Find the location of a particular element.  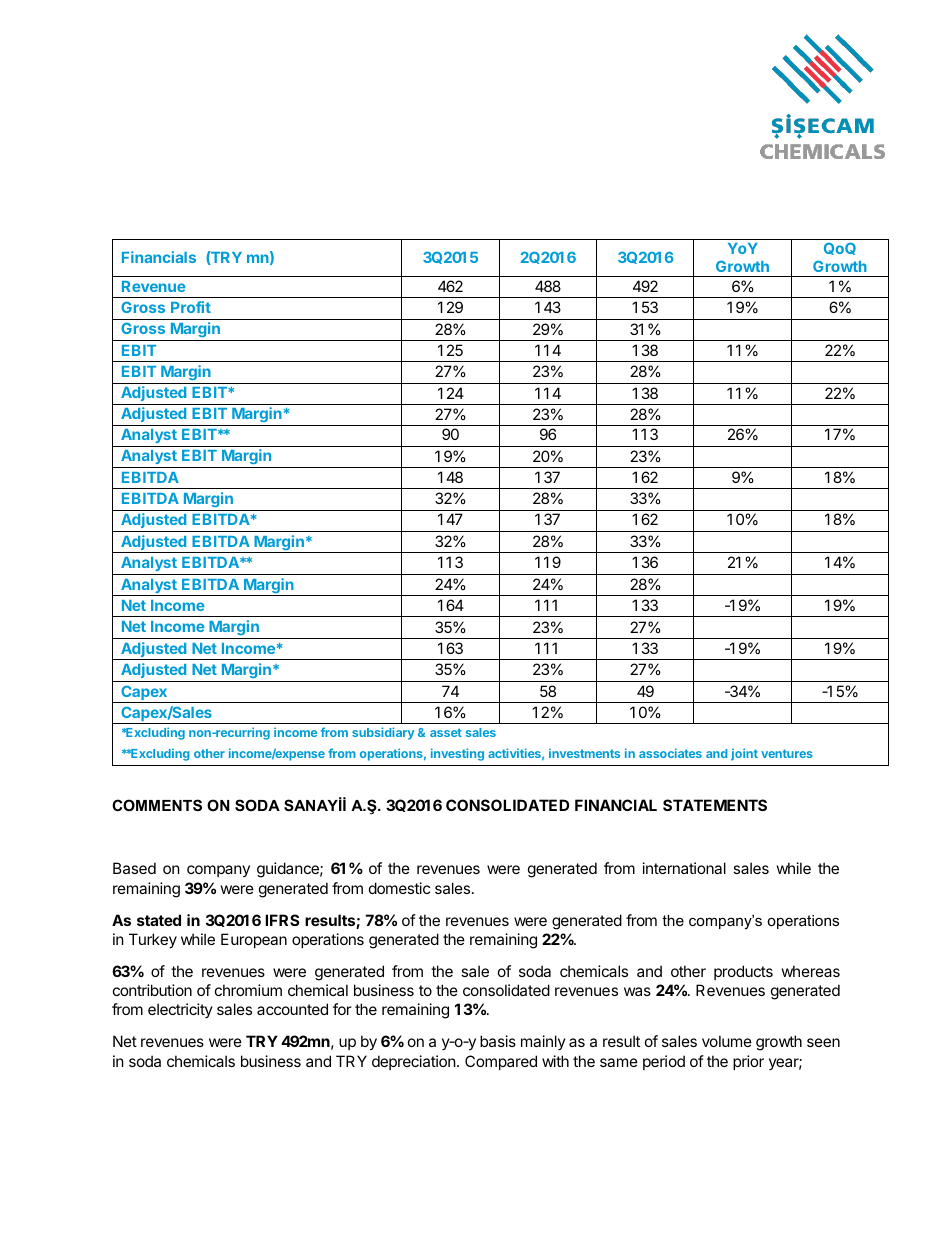

Profit is located at coordinates (191, 307).
